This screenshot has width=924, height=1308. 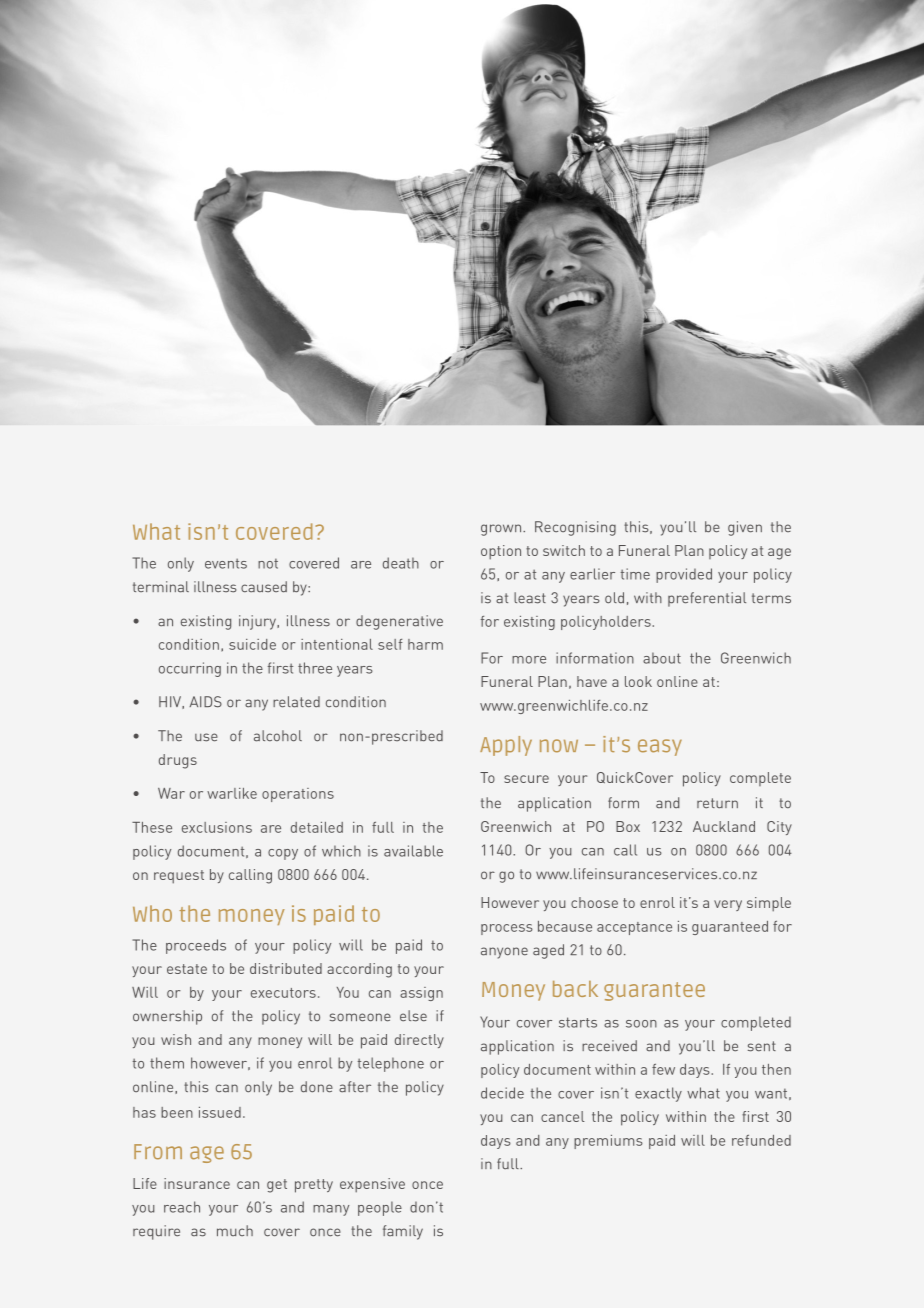 I want to click on option, so click(x=501, y=552).
